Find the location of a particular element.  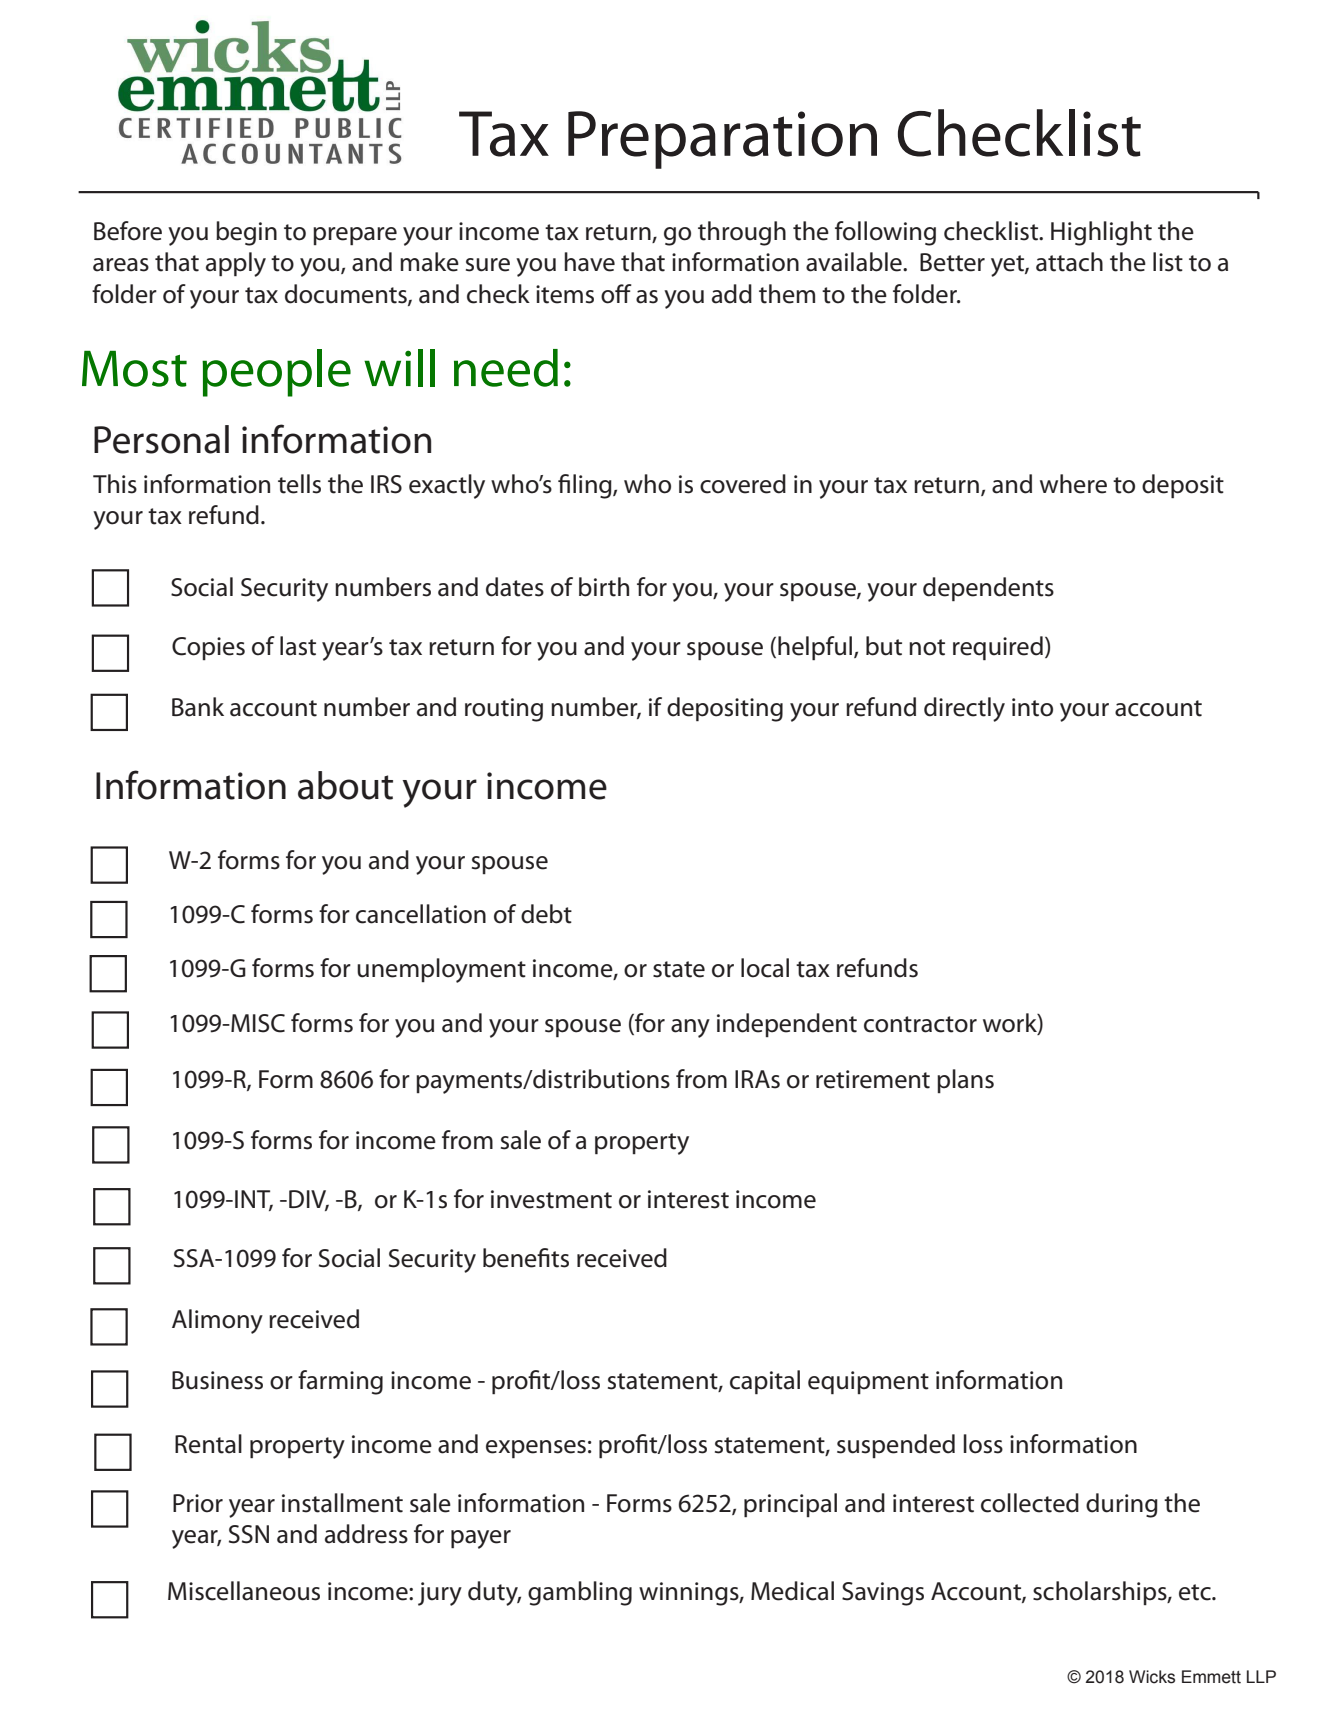

plans is located at coordinates (965, 1081).
